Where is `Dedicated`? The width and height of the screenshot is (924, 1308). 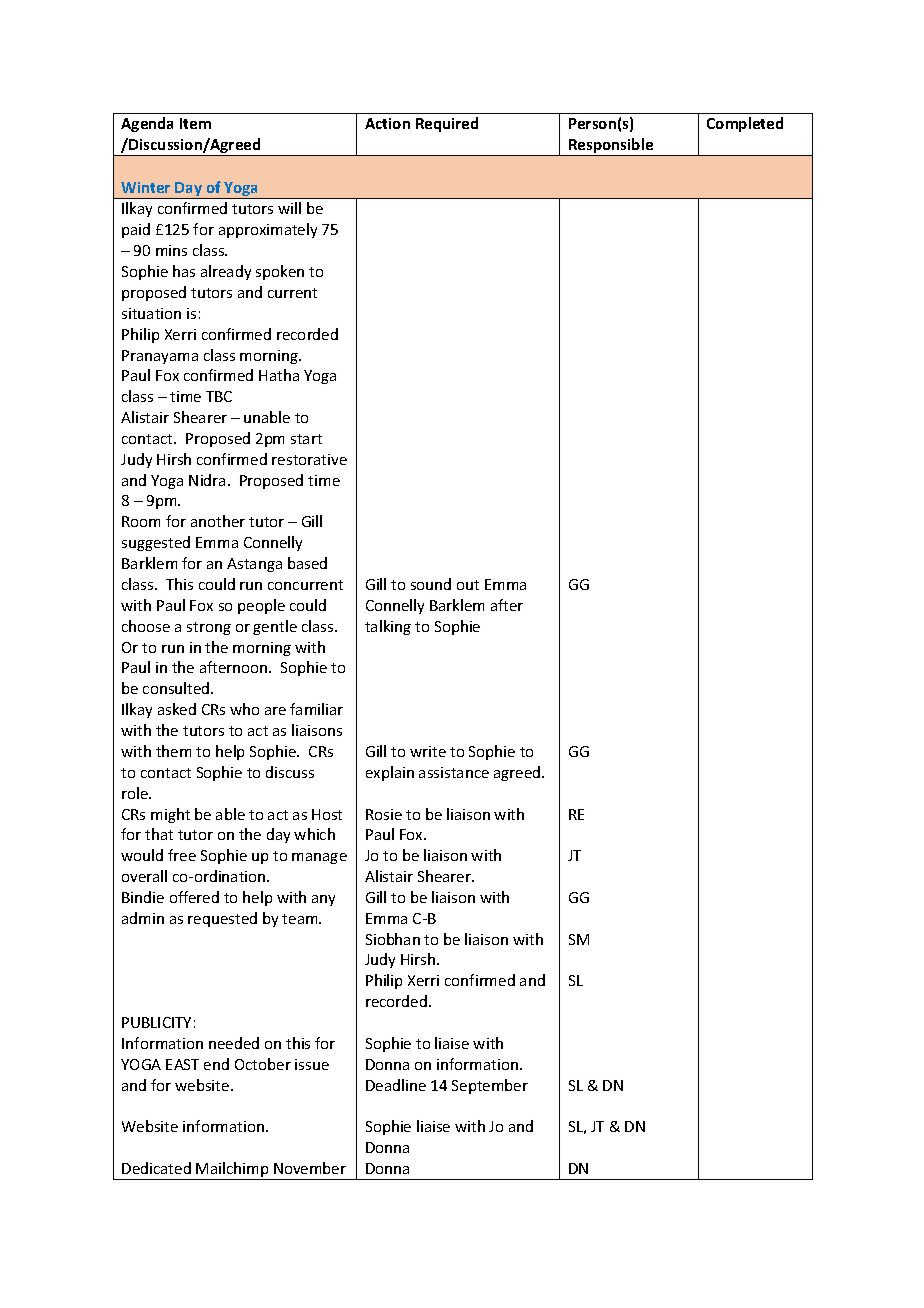
Dedicated is located at coordinates (156, 1168).
